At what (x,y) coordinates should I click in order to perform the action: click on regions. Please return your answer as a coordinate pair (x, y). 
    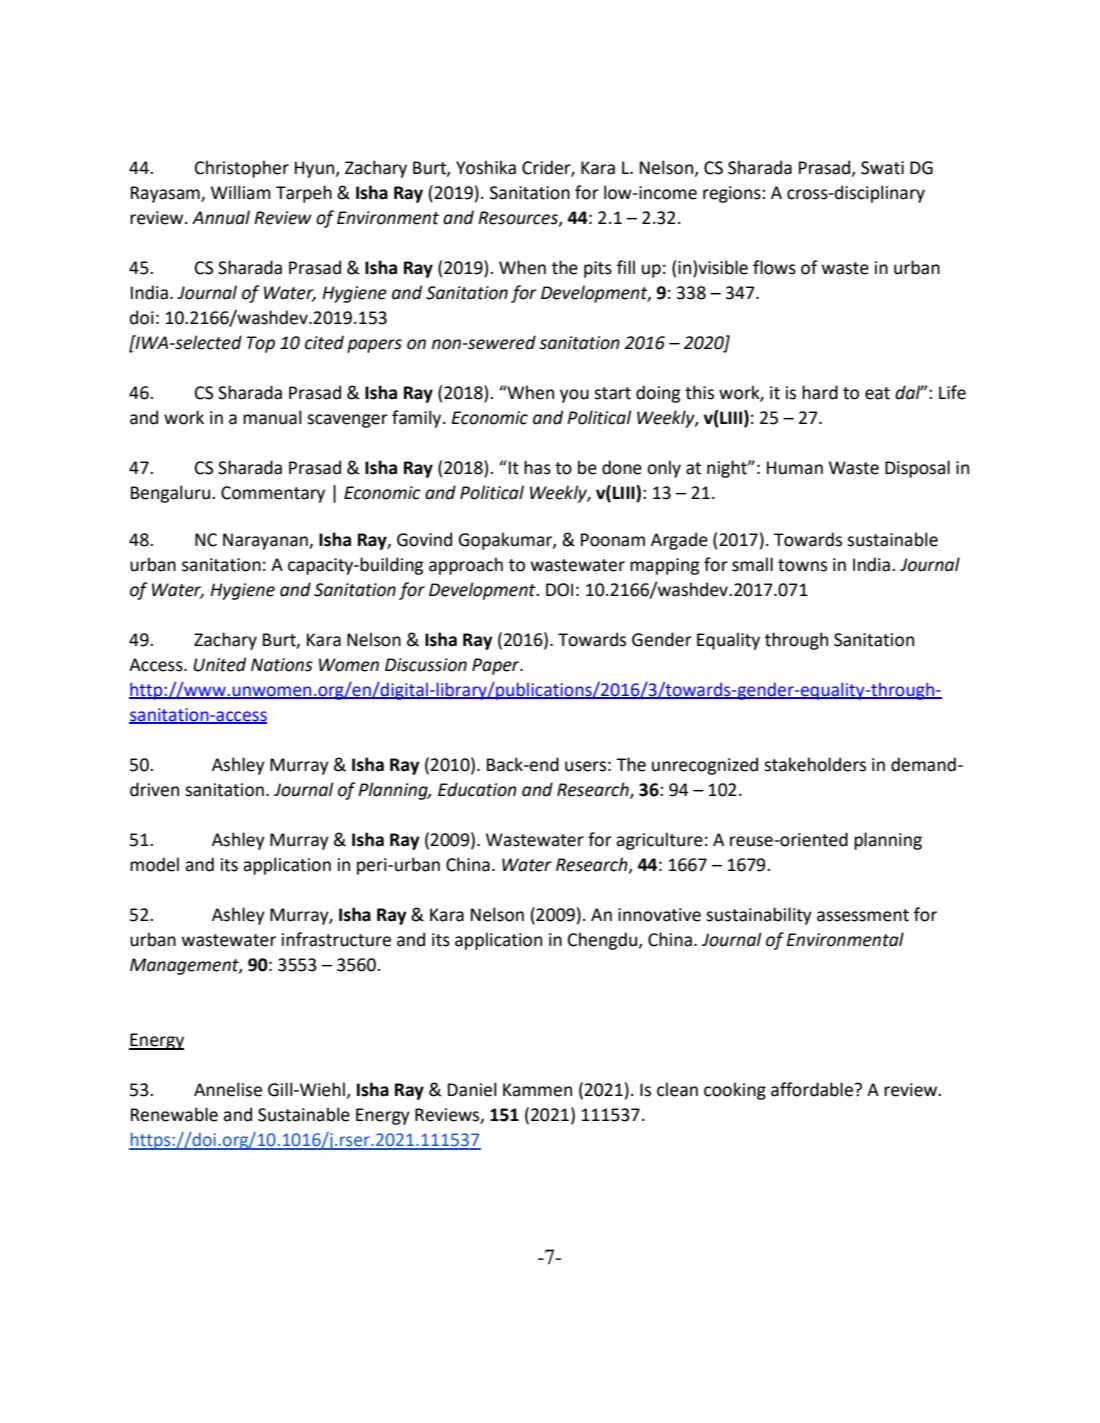
    Looking at the image, I should click on (733, 194).
